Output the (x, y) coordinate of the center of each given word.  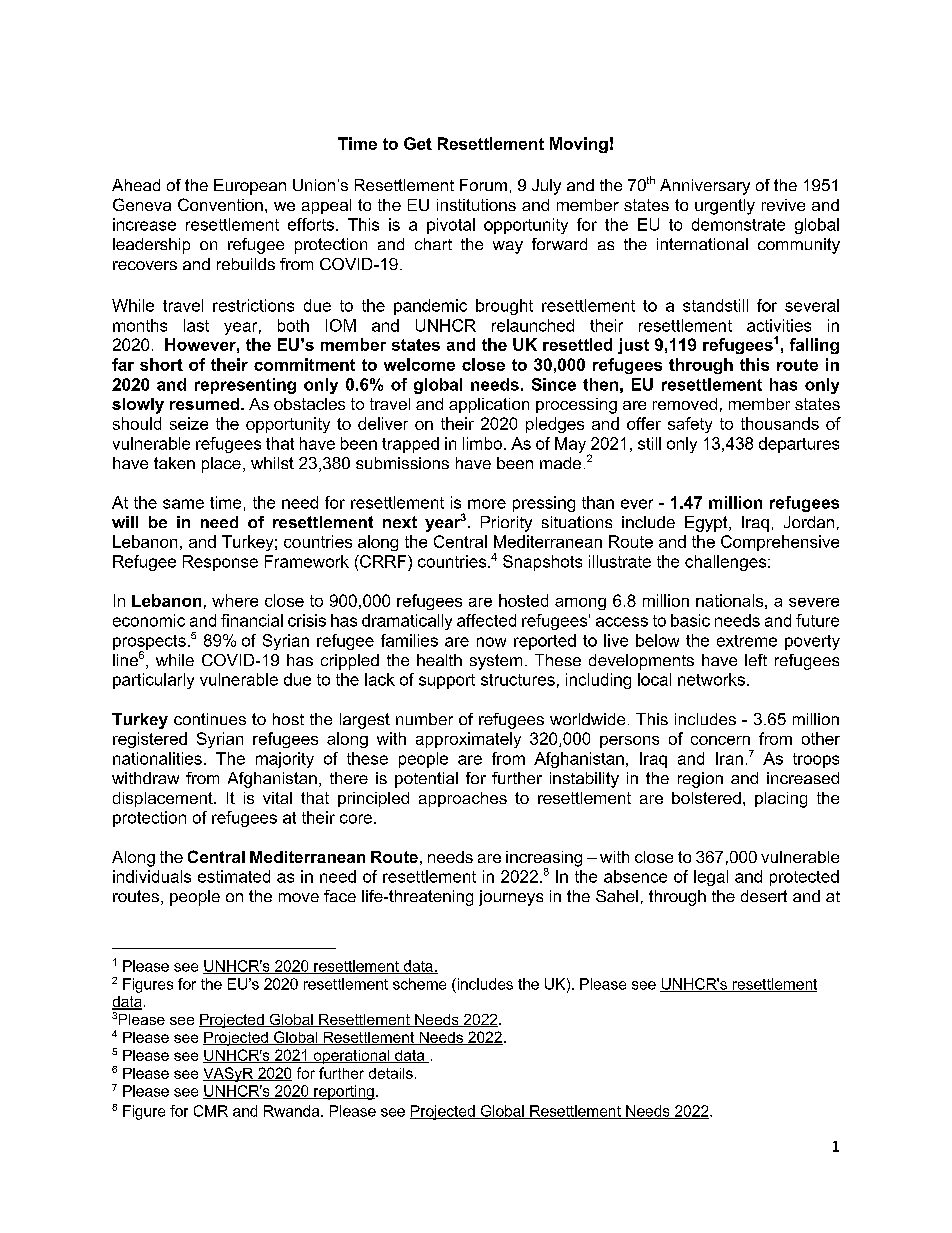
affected (486, 620)
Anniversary (705, 187)
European (250, 187)
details (391, 1073)
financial (252, 620)
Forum (483, 185)
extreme (747, 641)
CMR (211, 1111)
